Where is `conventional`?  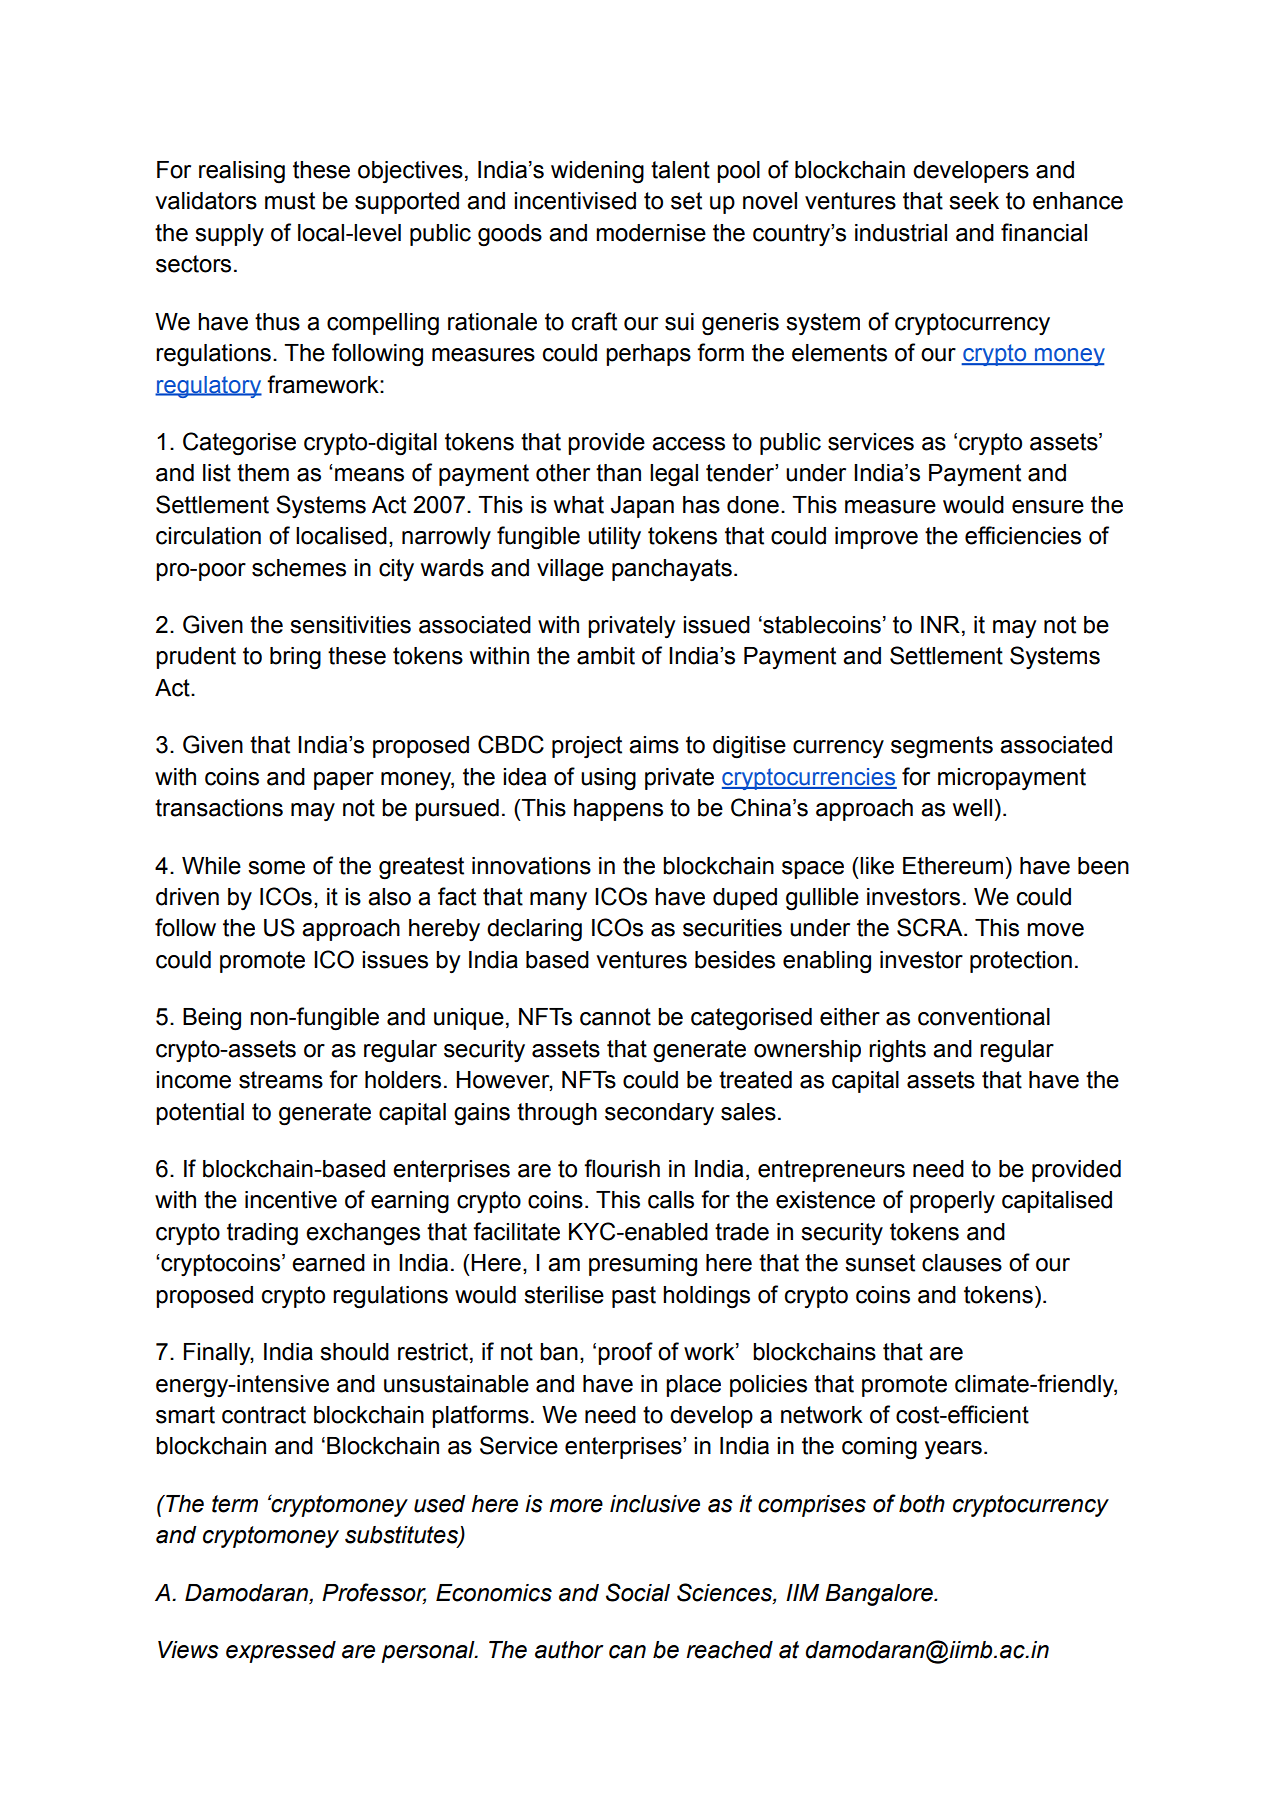
conventional is located at coordinates (984, 1017).
